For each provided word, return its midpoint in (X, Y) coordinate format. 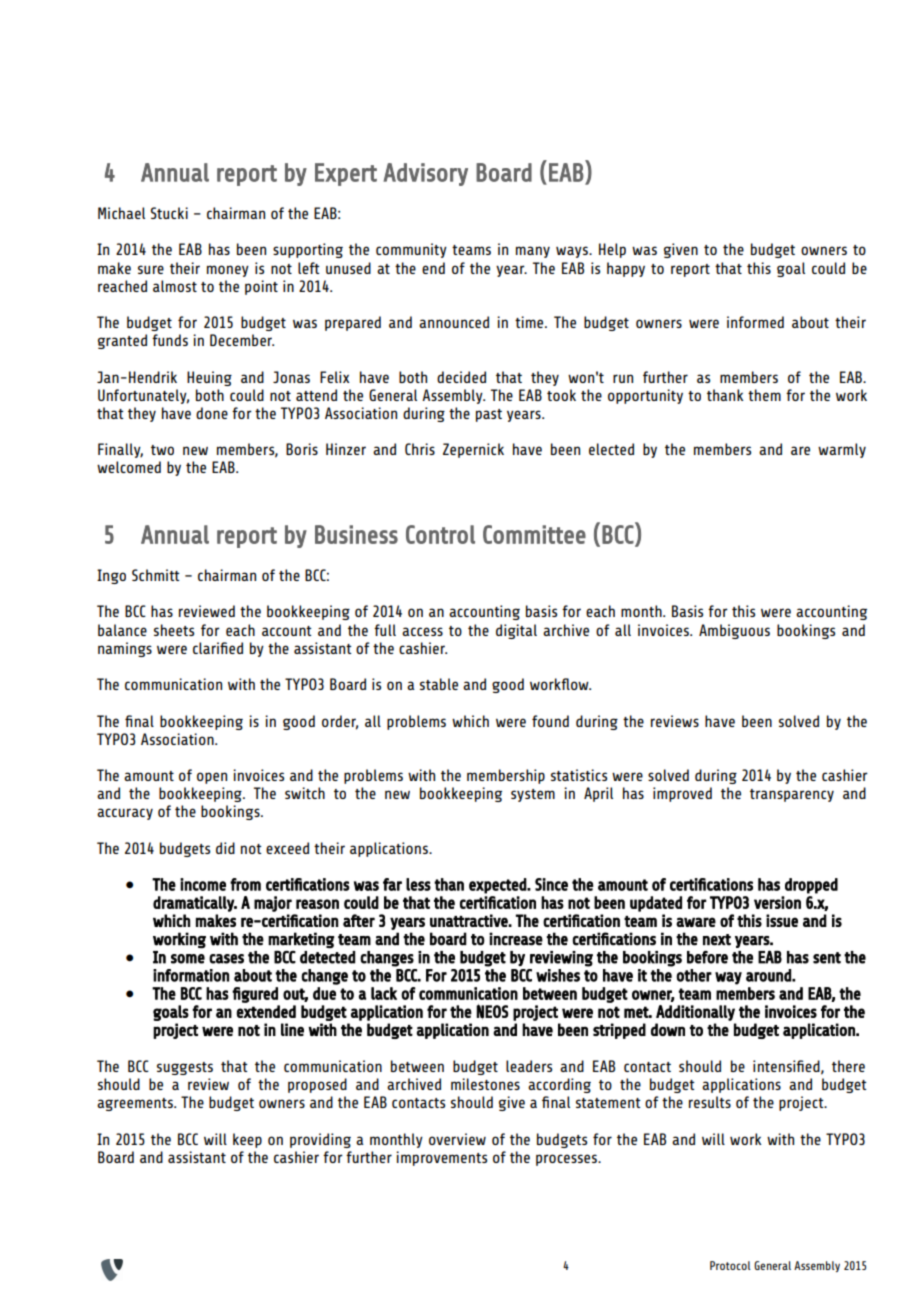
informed (755, 322)
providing (320, 1140)
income (203, 884)
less (418, 884)
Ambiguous (734, 631)
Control (440, 534)
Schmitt (156, 575)
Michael (121, 213)
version (777, 902)
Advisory (426, 174)
